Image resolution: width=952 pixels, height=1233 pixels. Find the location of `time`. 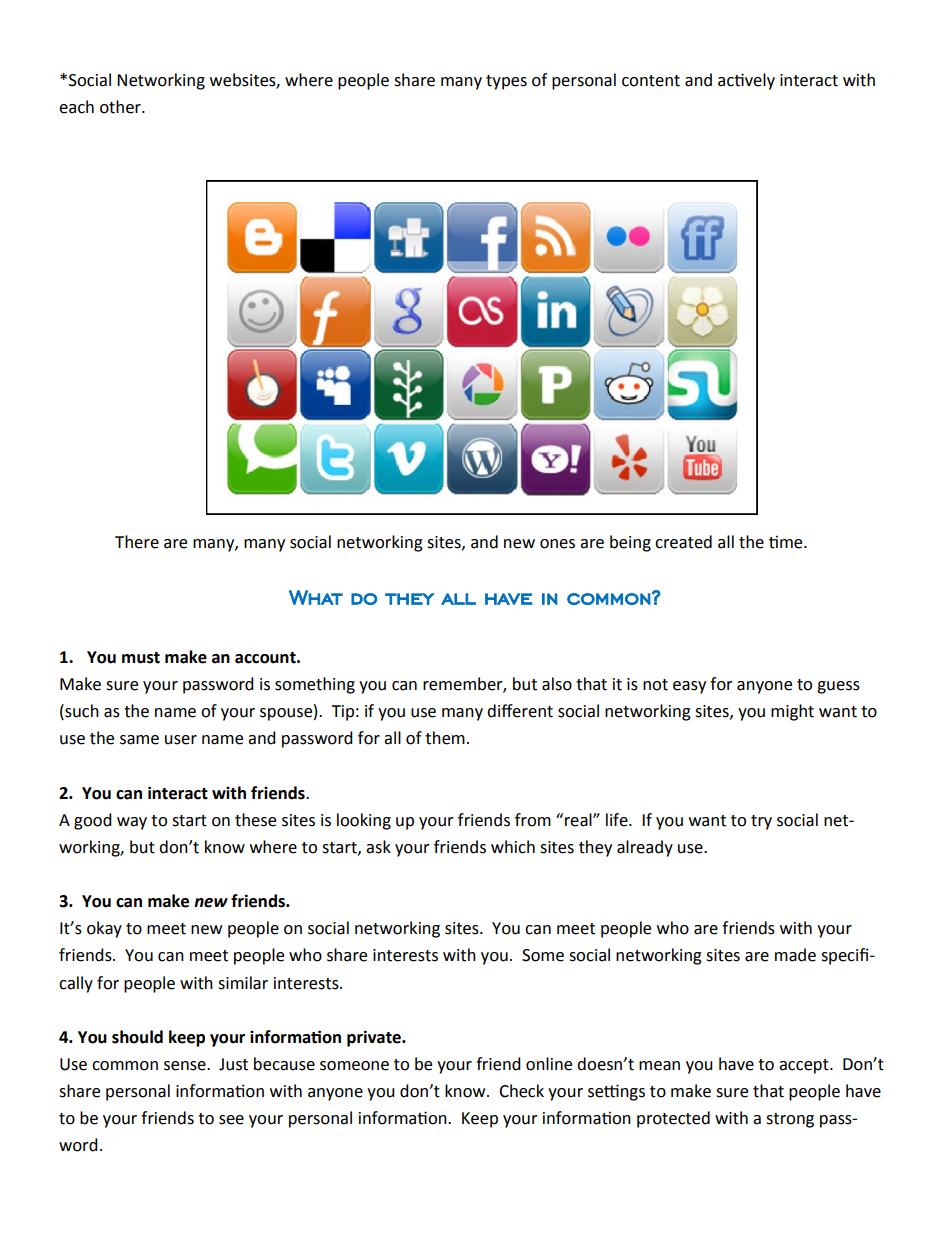

time is located at coordinates (787, 542).
